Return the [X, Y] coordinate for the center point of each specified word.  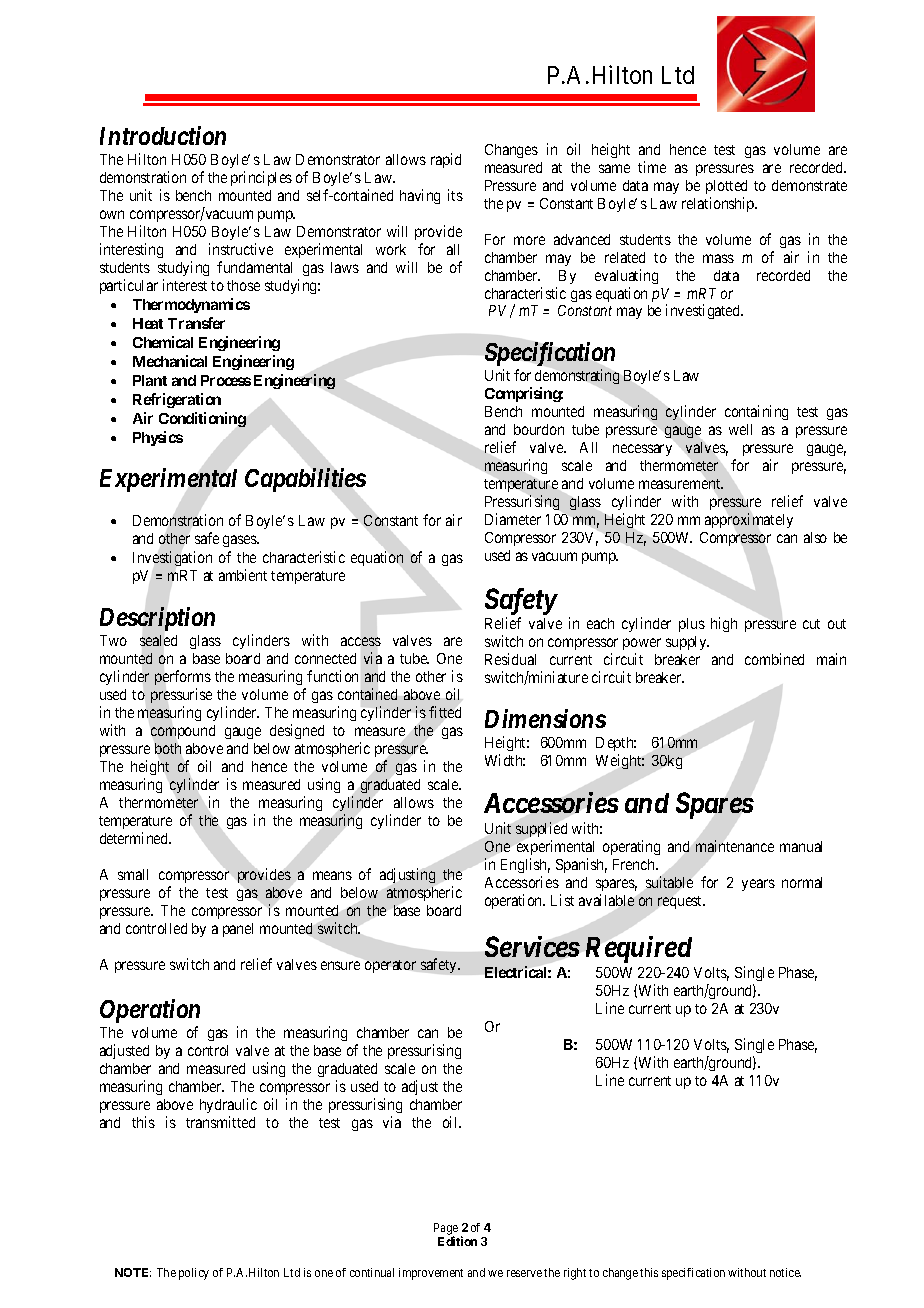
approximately [749, 520]
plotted [726, 187]
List [562, 900]
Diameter [513, 519]
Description [157, 619]
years [758, 885]
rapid [446, 160]
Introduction [163, 135]
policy [194, 1274]
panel [238, 930]
